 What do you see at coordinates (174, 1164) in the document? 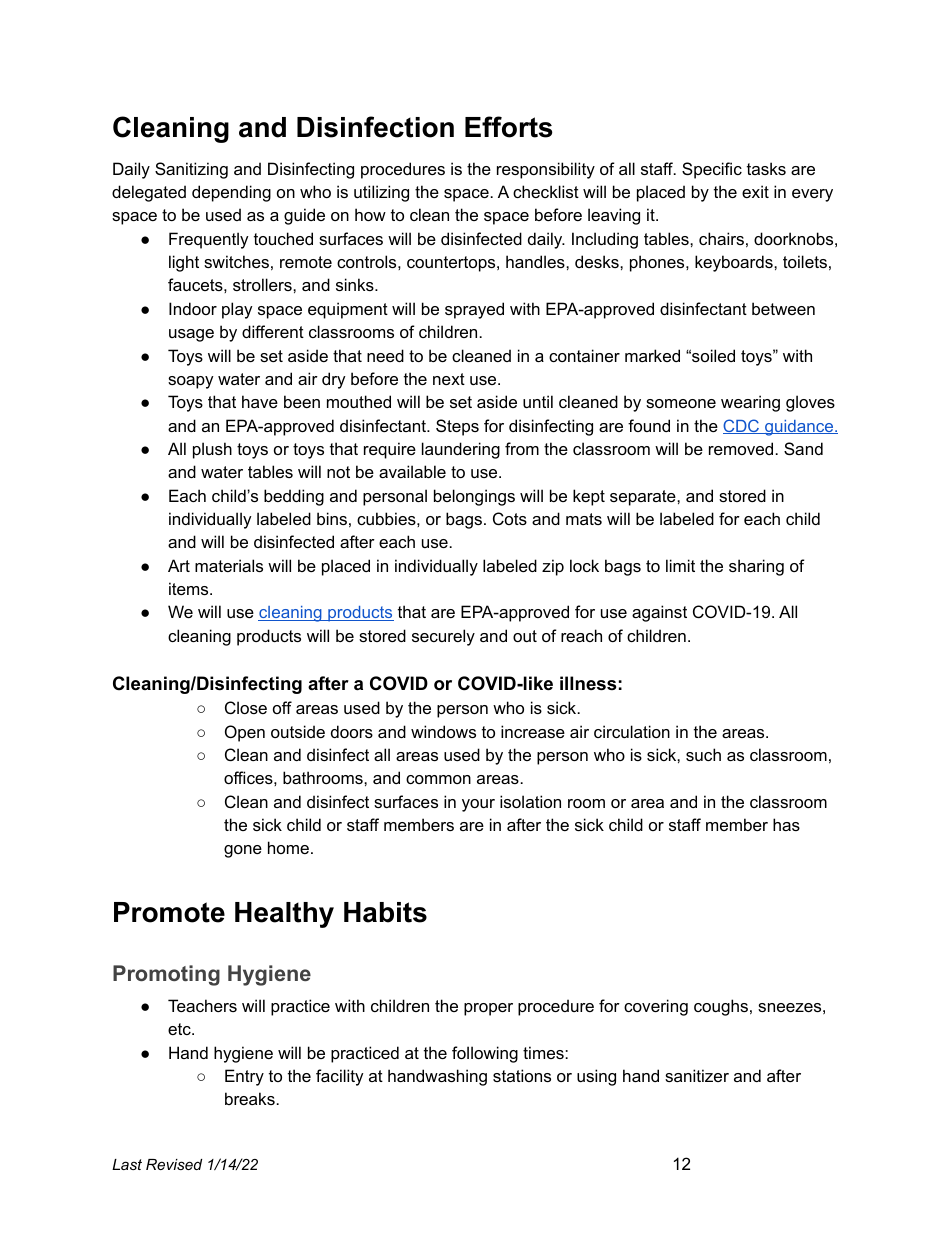
I see `Revised` at bounding box center [174, 1164].
